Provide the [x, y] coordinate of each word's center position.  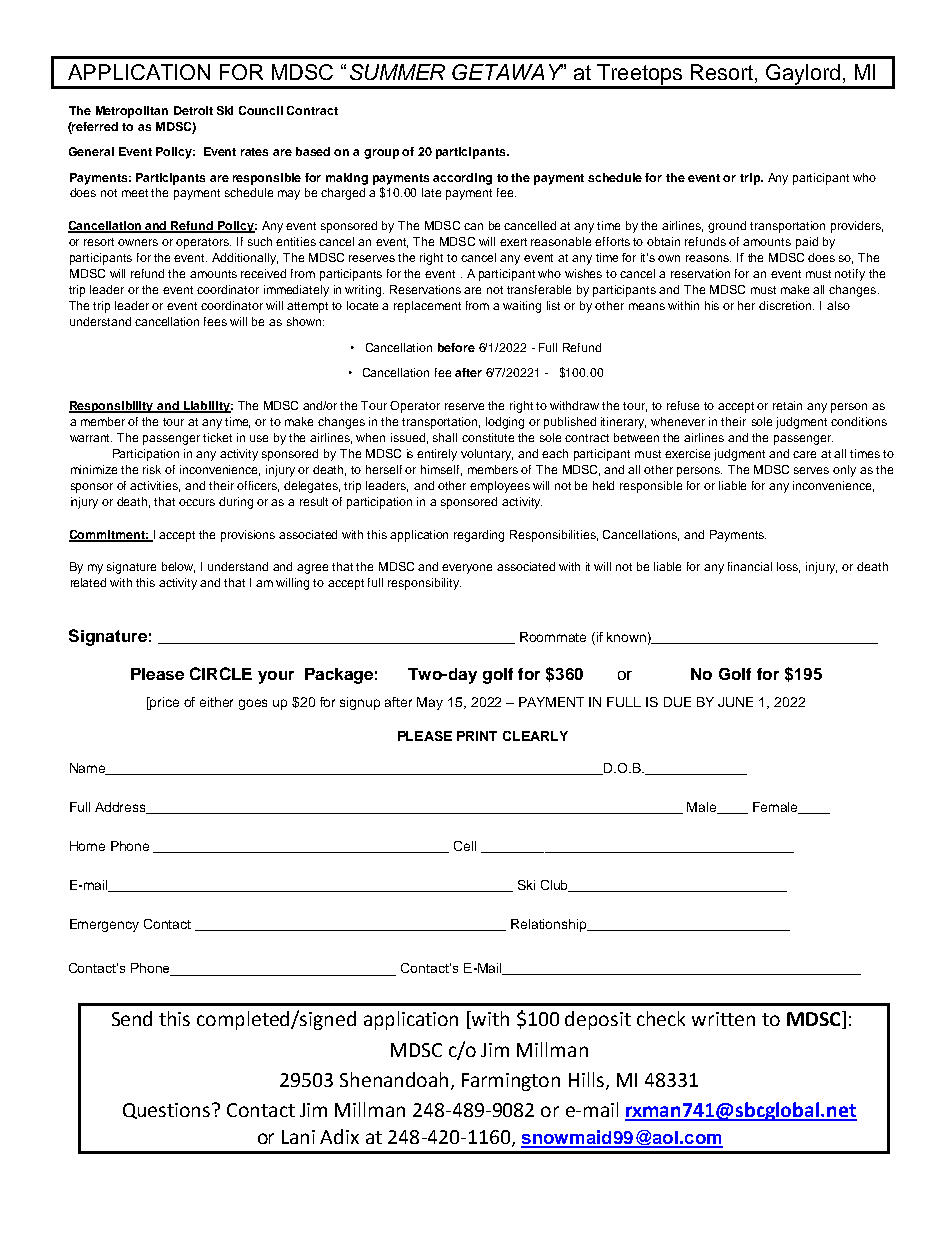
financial [750, 566]
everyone [467, 569]
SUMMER [397, 72]
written [723, 1019]
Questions [168, 1111]
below [178, 567]
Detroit [193, 110]
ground [727, 227]
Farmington [511, 1082]
